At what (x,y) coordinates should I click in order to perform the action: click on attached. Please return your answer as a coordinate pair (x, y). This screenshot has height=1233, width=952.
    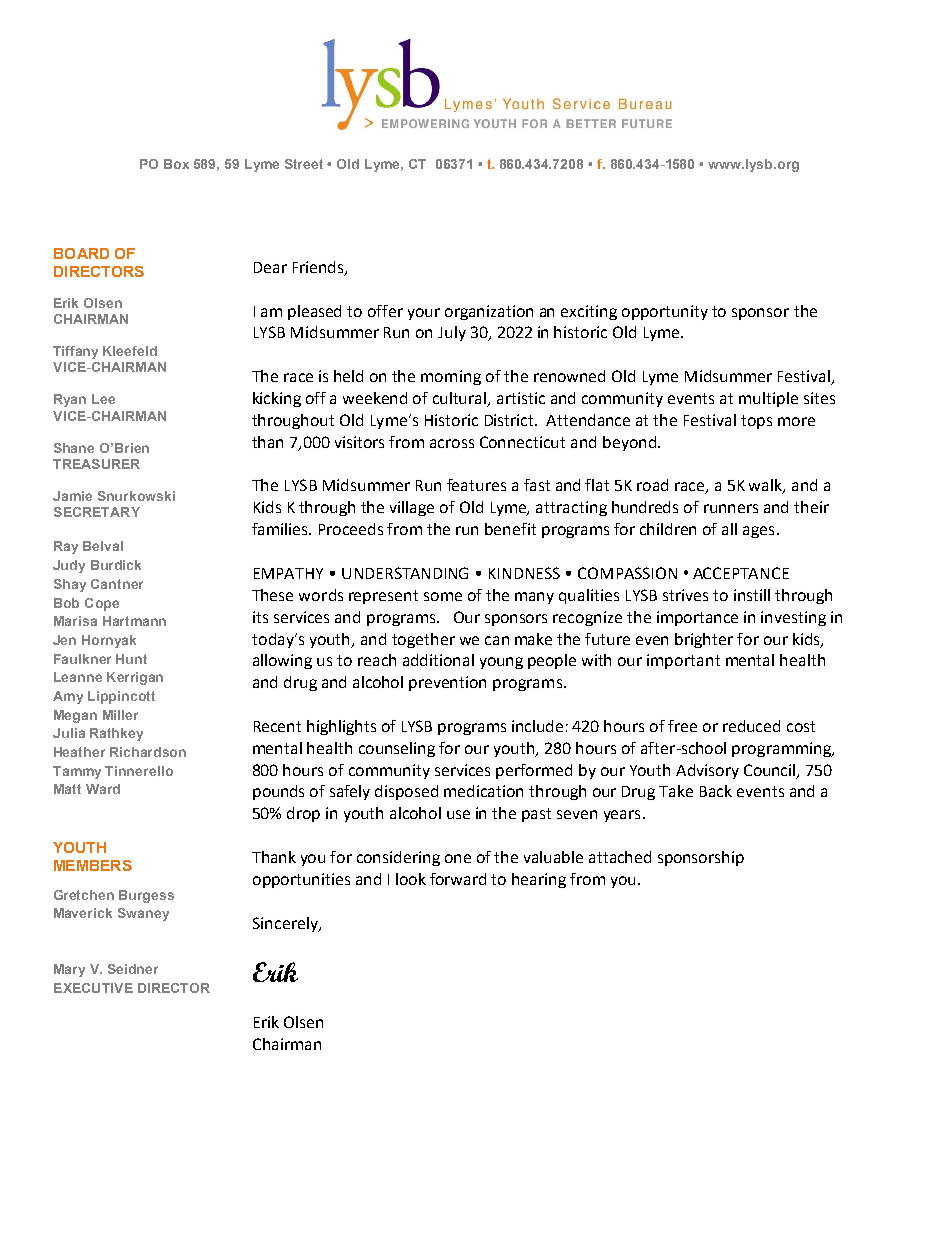
    Looking at the image, I should click on (620, 857).
